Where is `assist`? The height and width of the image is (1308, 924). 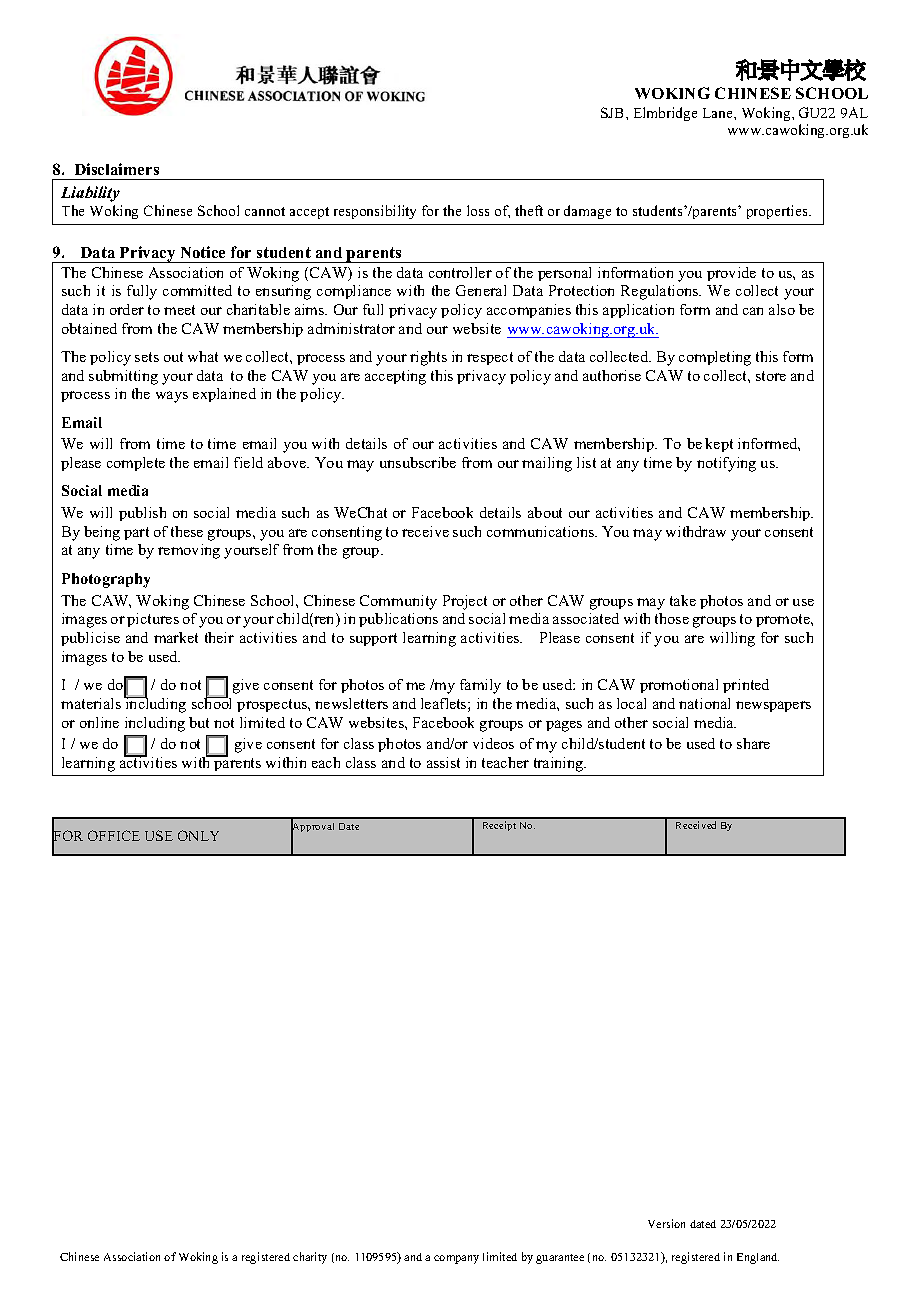
assist is located at coordinates (443, 762).
